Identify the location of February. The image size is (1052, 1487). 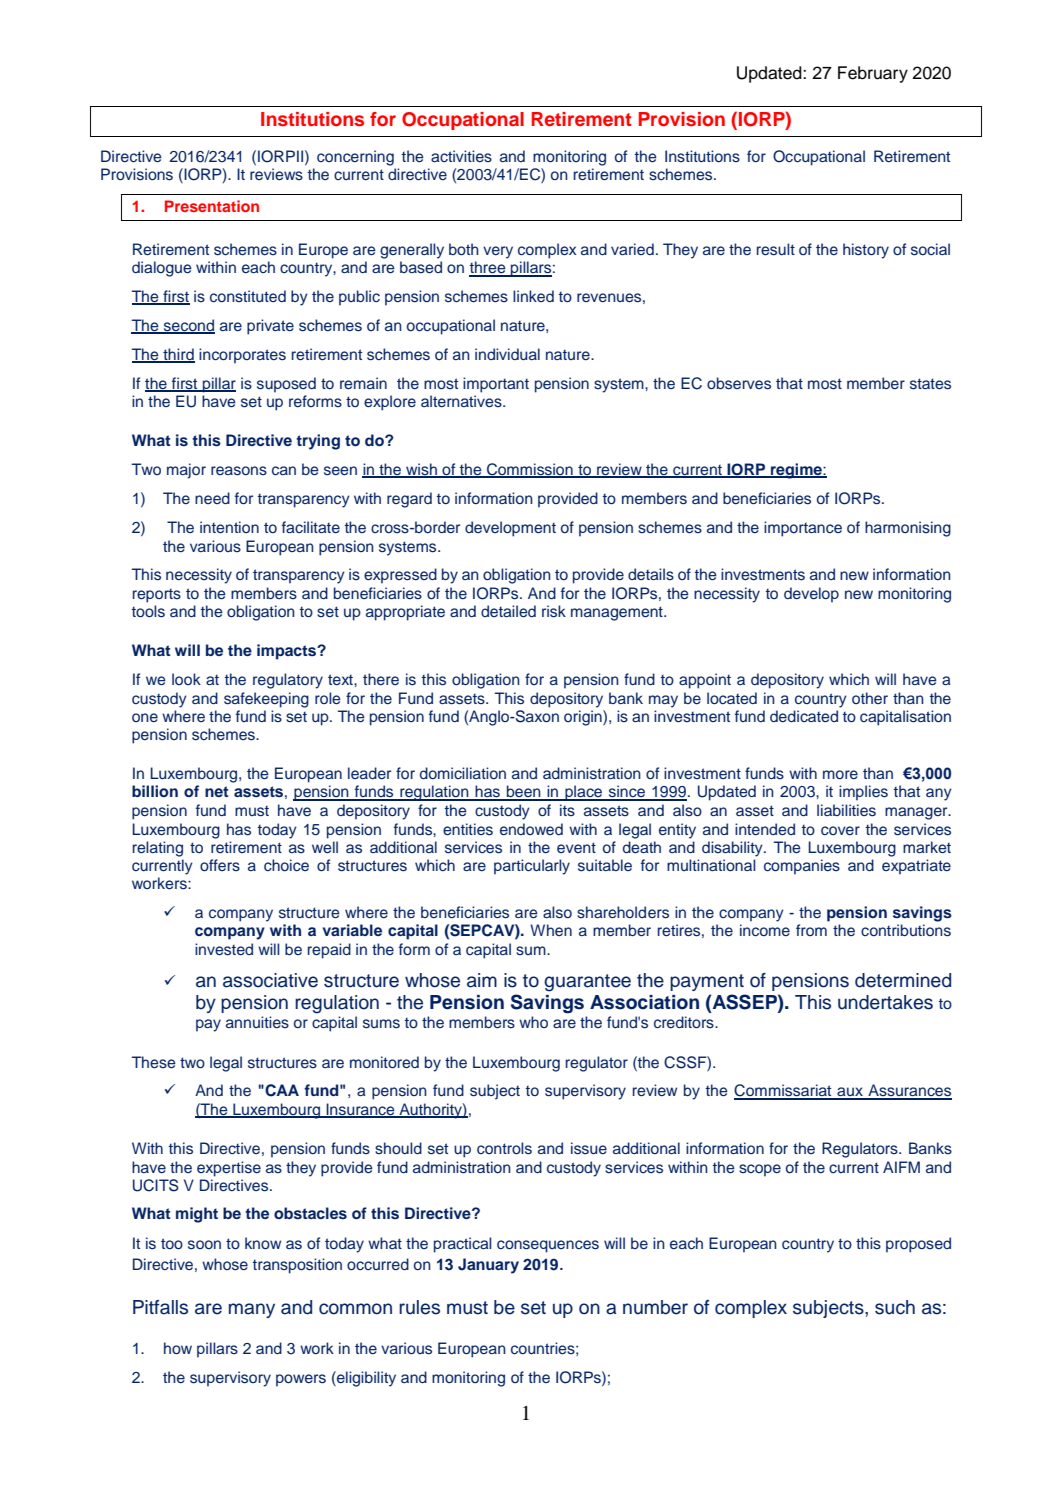
(873, 74).
